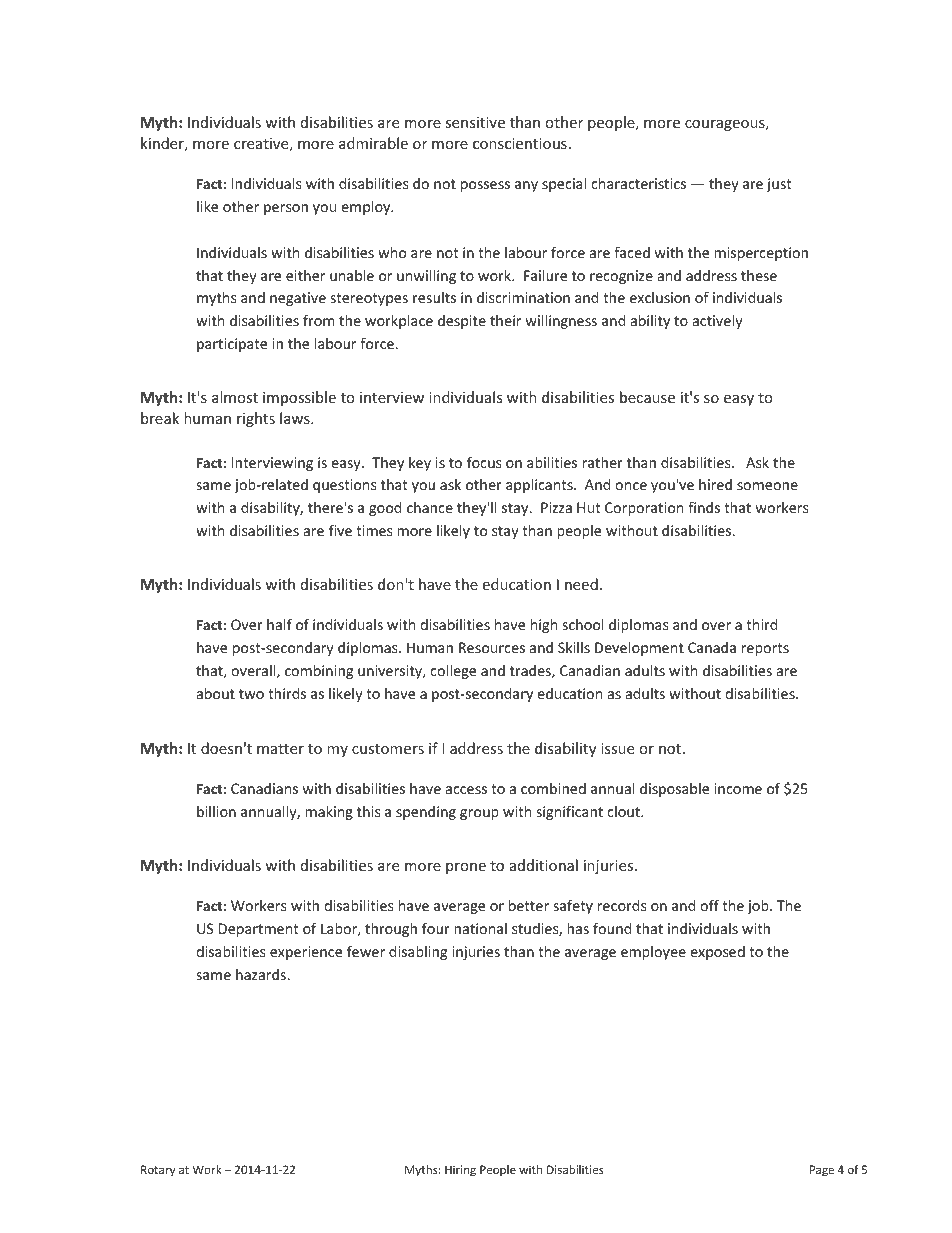  I want to click on half, so click(279, 624).
